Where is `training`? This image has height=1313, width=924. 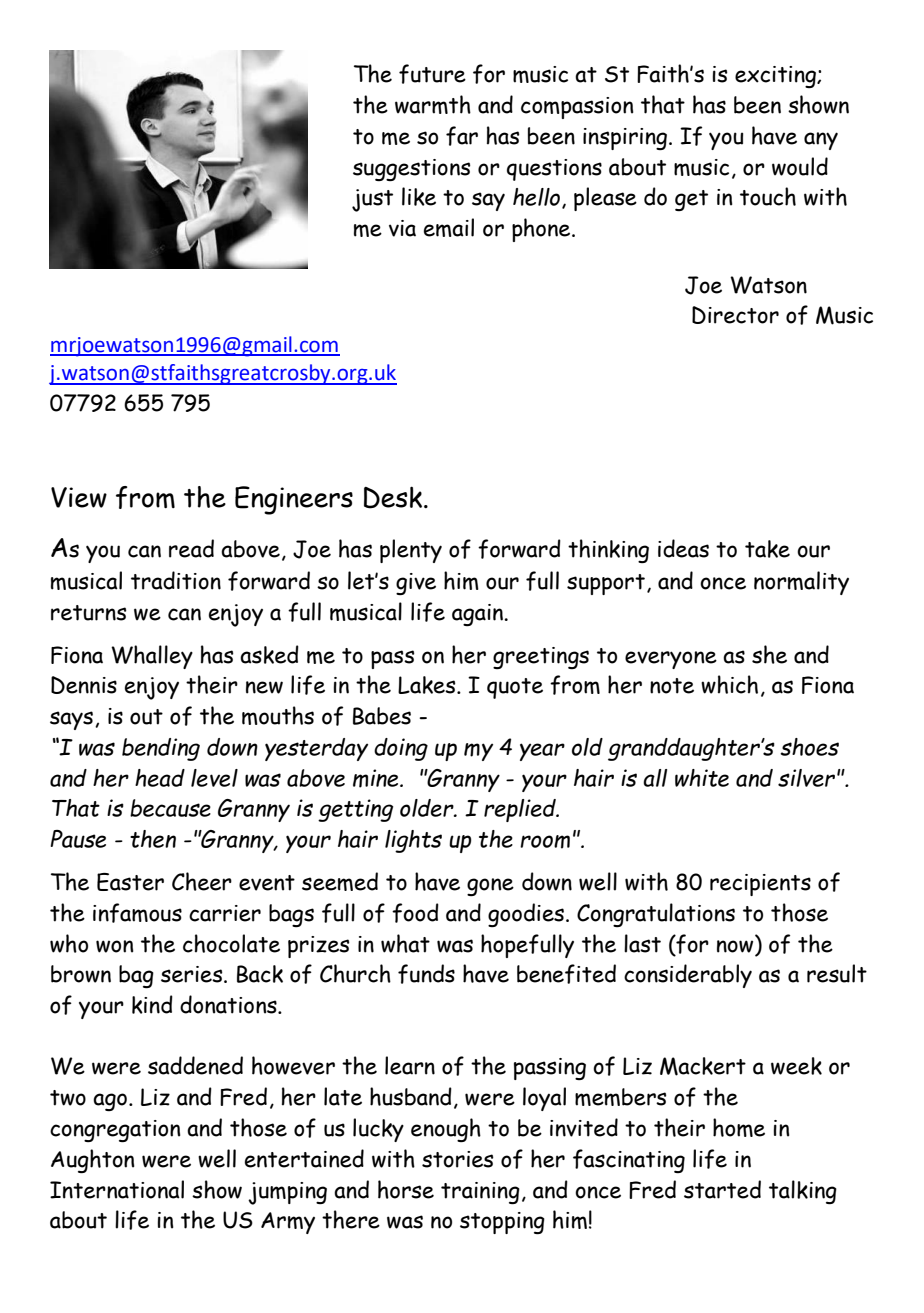 training is located at coordinates (480, 1193).
